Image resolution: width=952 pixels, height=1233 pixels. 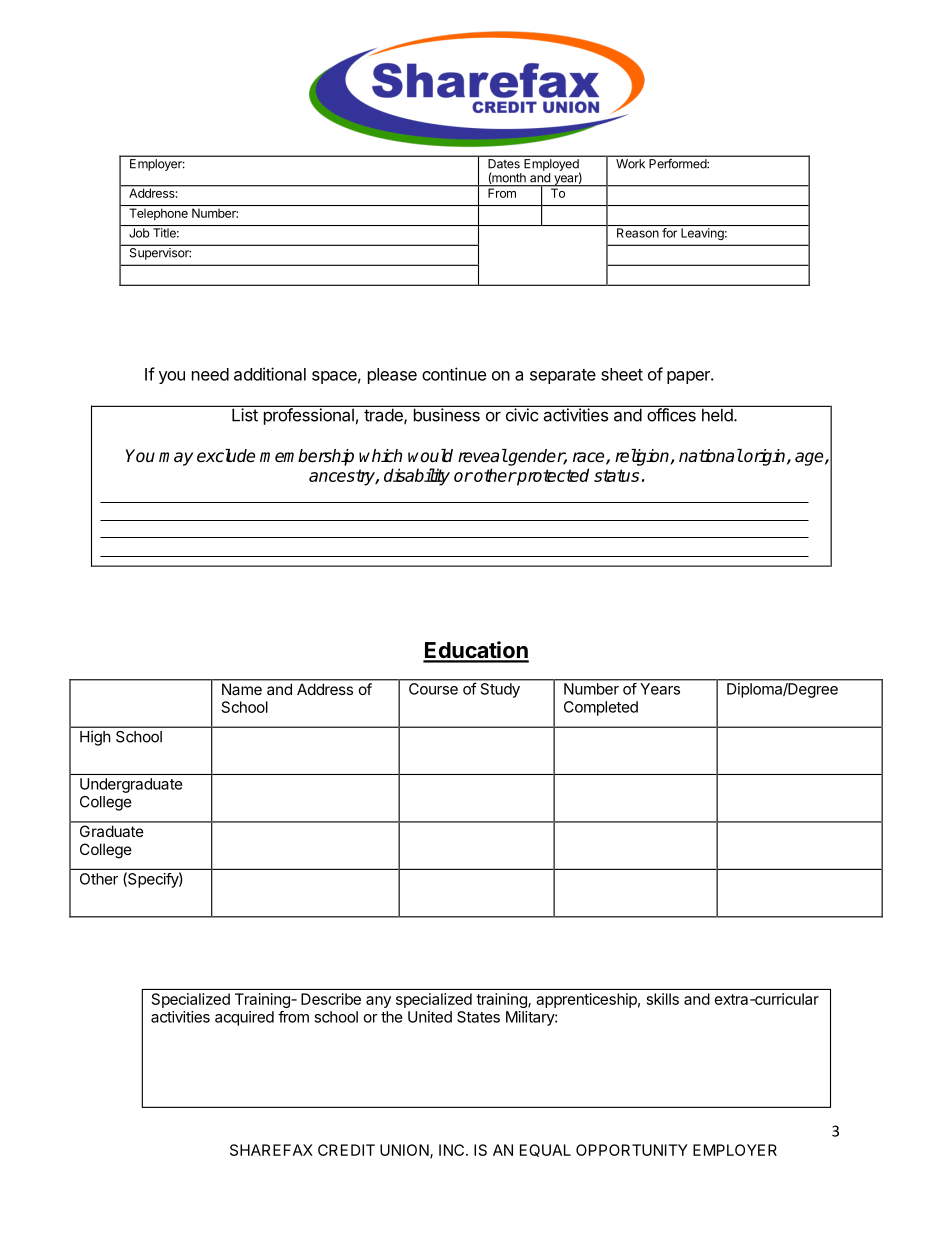 I want to click on OPPORTUNITY, so click(x=632, y=1150).
